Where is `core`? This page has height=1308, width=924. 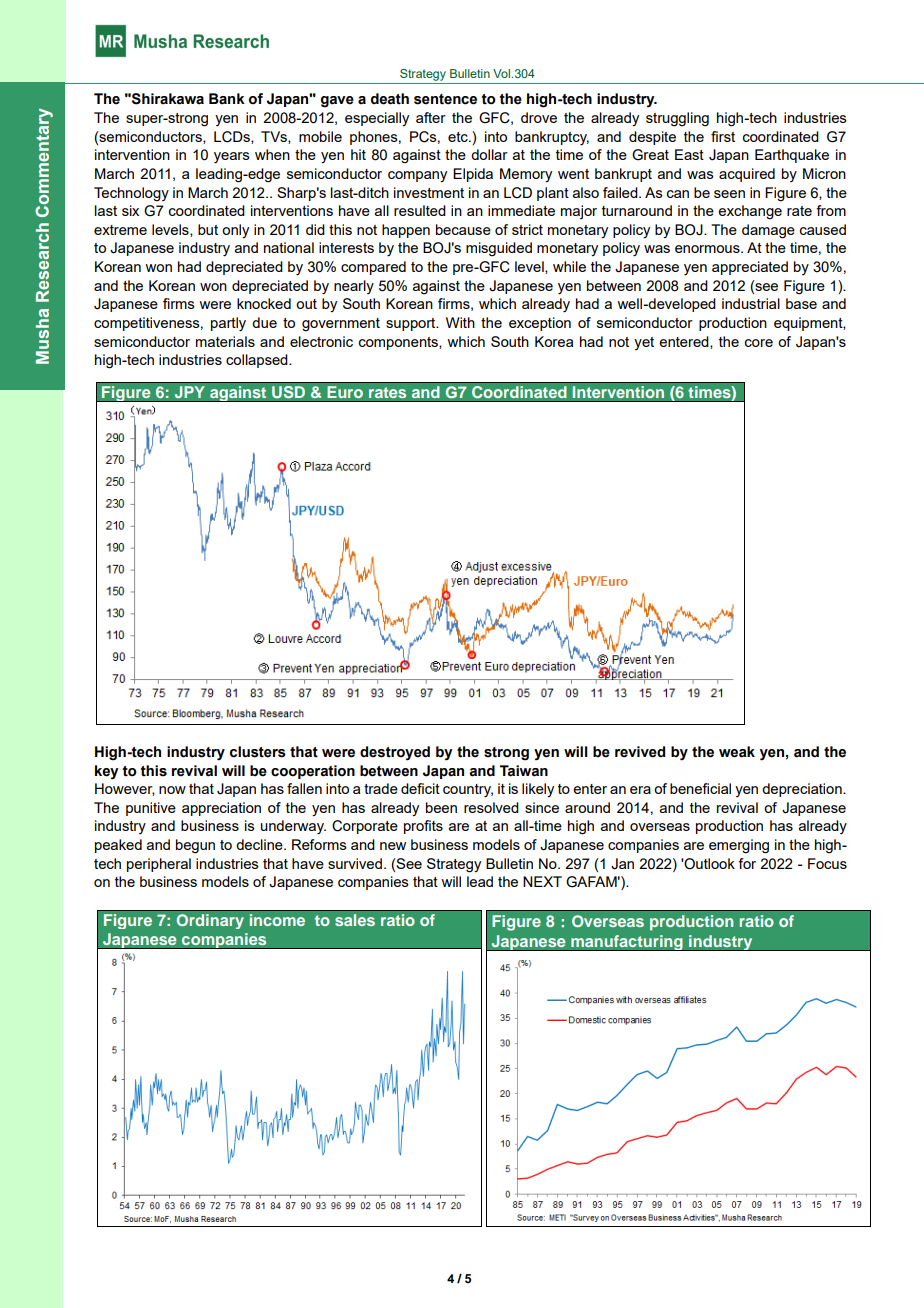
core is located at coordinates (759, 343).
